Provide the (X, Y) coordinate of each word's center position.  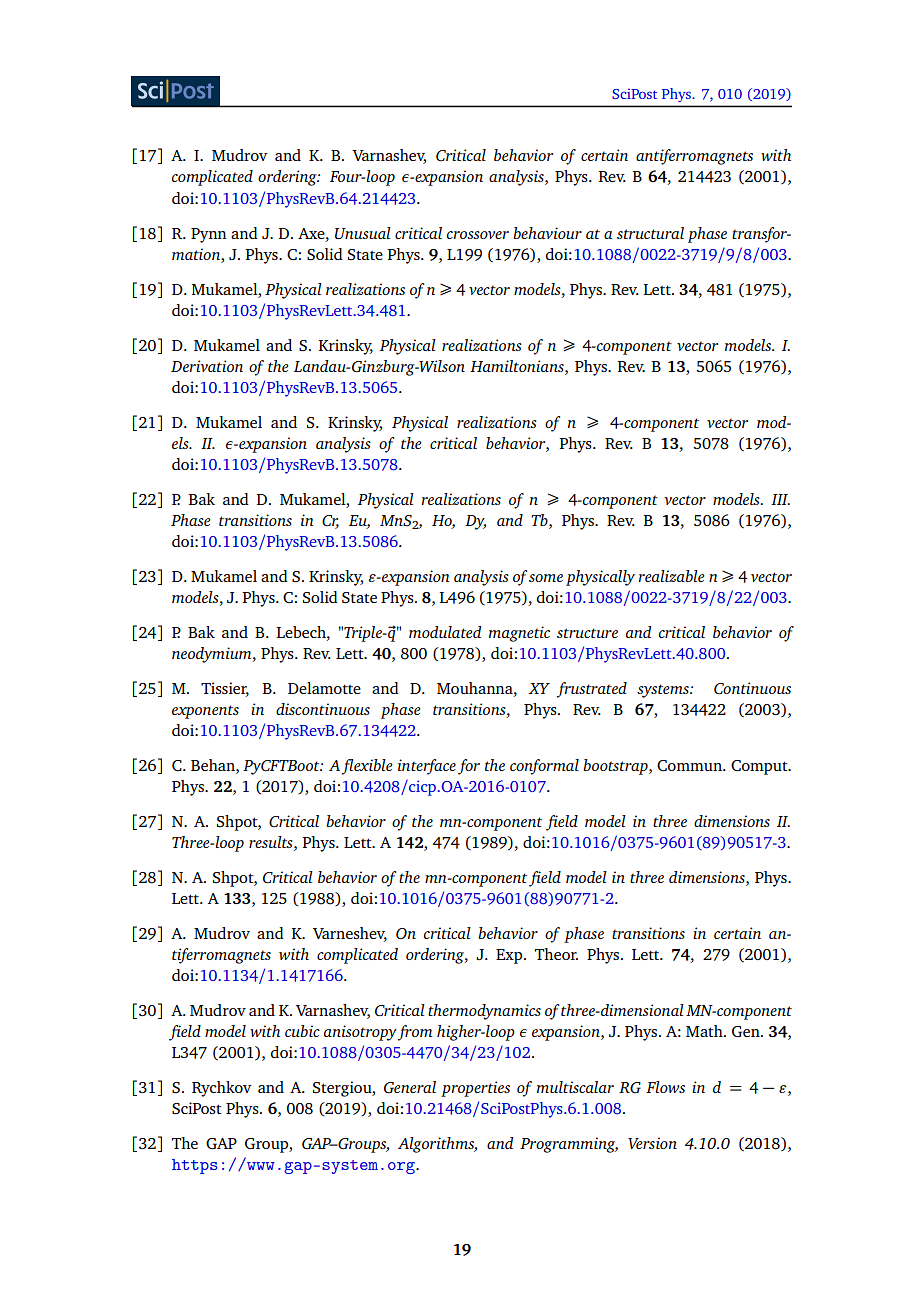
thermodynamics (484, 1012)
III (780, 499)
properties (475, 1089)
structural (650, 233)
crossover (478, 235)
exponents (205, 712)
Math (705, 1031)
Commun (690, 765)
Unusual (363, 233)
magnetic (519, 634)
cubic (302, 1031)
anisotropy (360, 1033)
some (546, 578)
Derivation (207, 366)
